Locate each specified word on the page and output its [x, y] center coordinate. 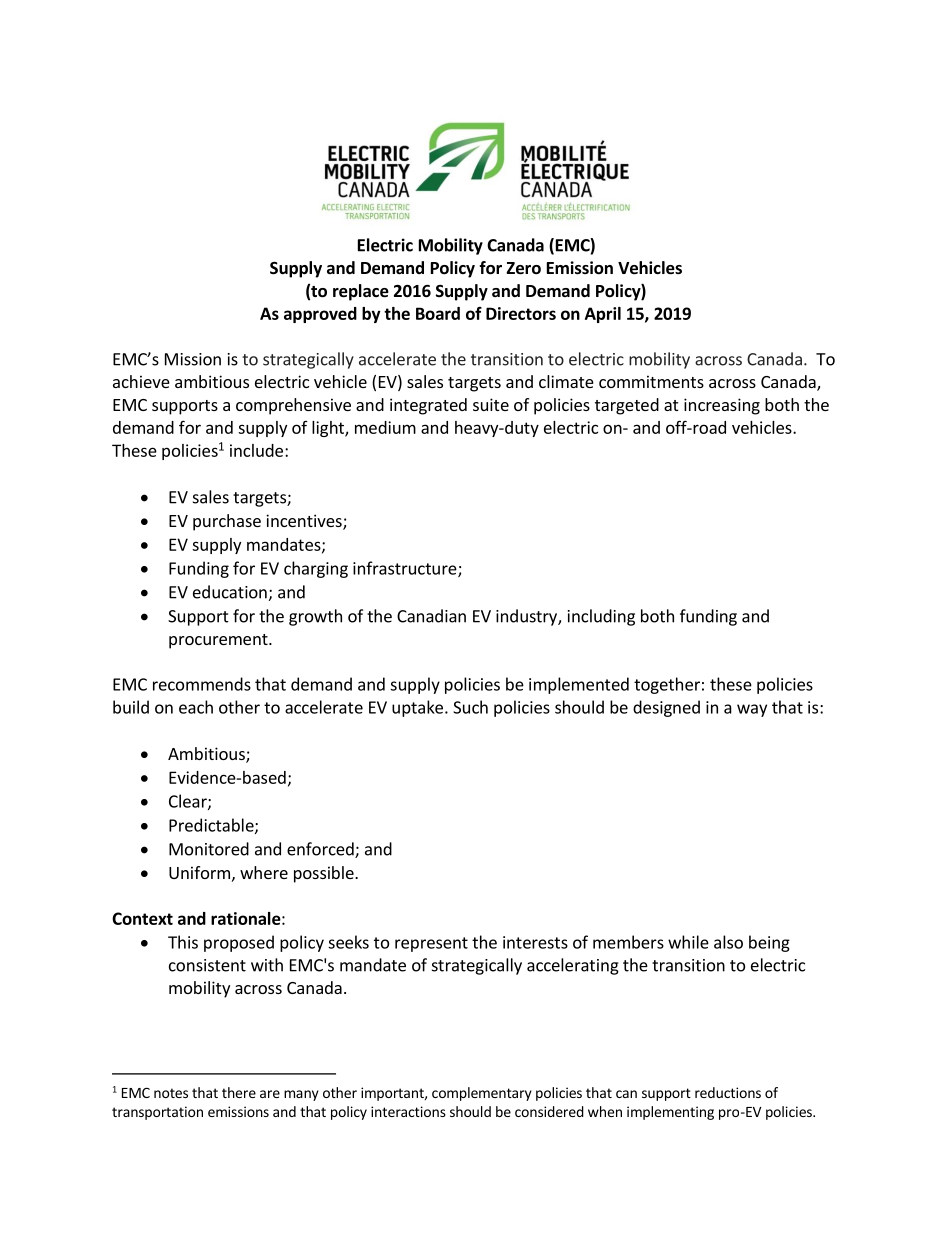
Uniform [199, 872]
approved [320, 315]
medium [385, 427]
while [688, 942]
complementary [482, 1094]
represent [431, 944]
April [603, 315]
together [667, 685]
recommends [202, 684]
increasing [722, 406]
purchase [227, 522]
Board [438, 313]
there [239, 1092]
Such [470, 707]
